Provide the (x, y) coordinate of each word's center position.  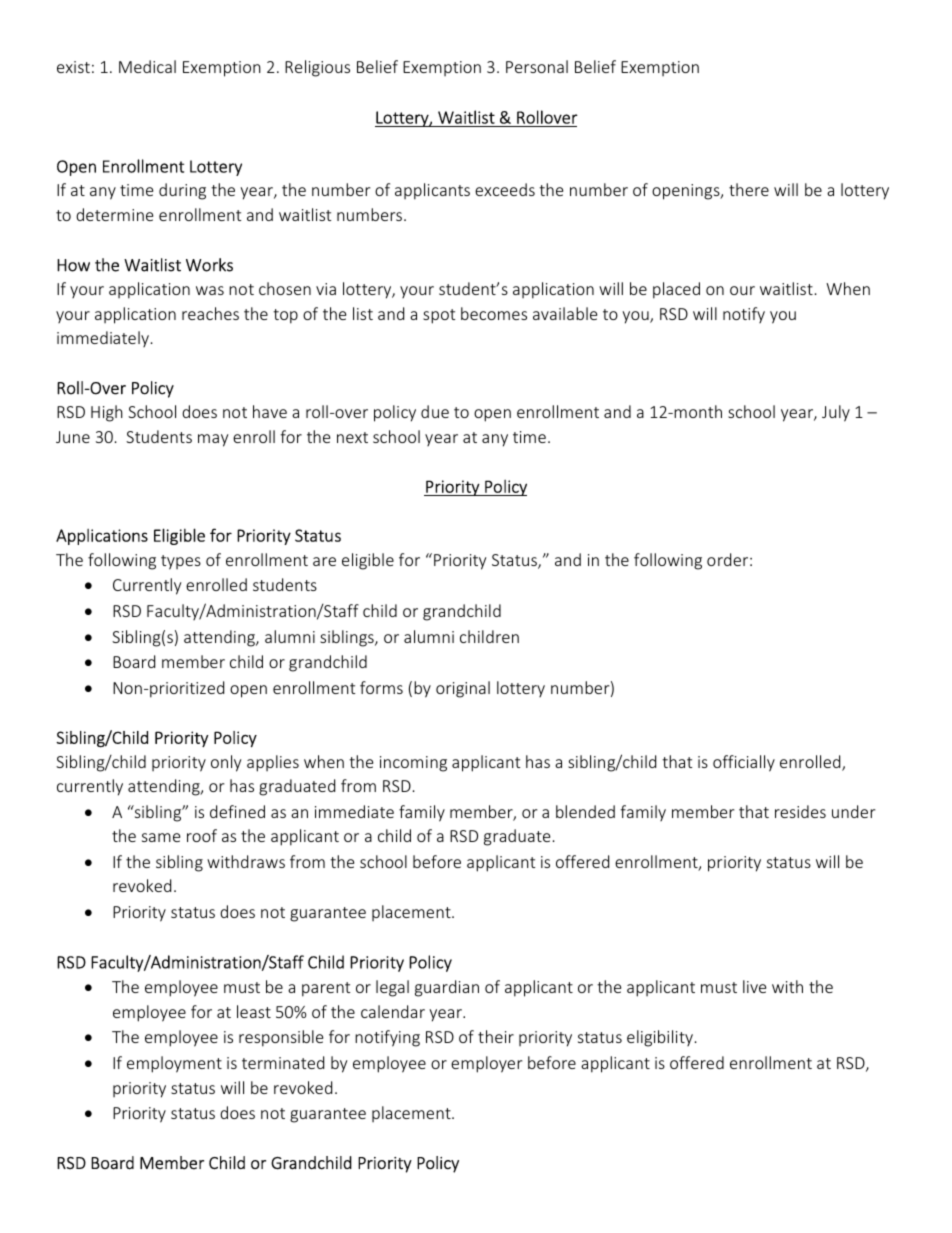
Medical (147, 66)
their (496, 1036)
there (749, 189)
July (836, 413)
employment (174, 1064)
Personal (537, 66)
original (463, 689)
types (181, 562)
